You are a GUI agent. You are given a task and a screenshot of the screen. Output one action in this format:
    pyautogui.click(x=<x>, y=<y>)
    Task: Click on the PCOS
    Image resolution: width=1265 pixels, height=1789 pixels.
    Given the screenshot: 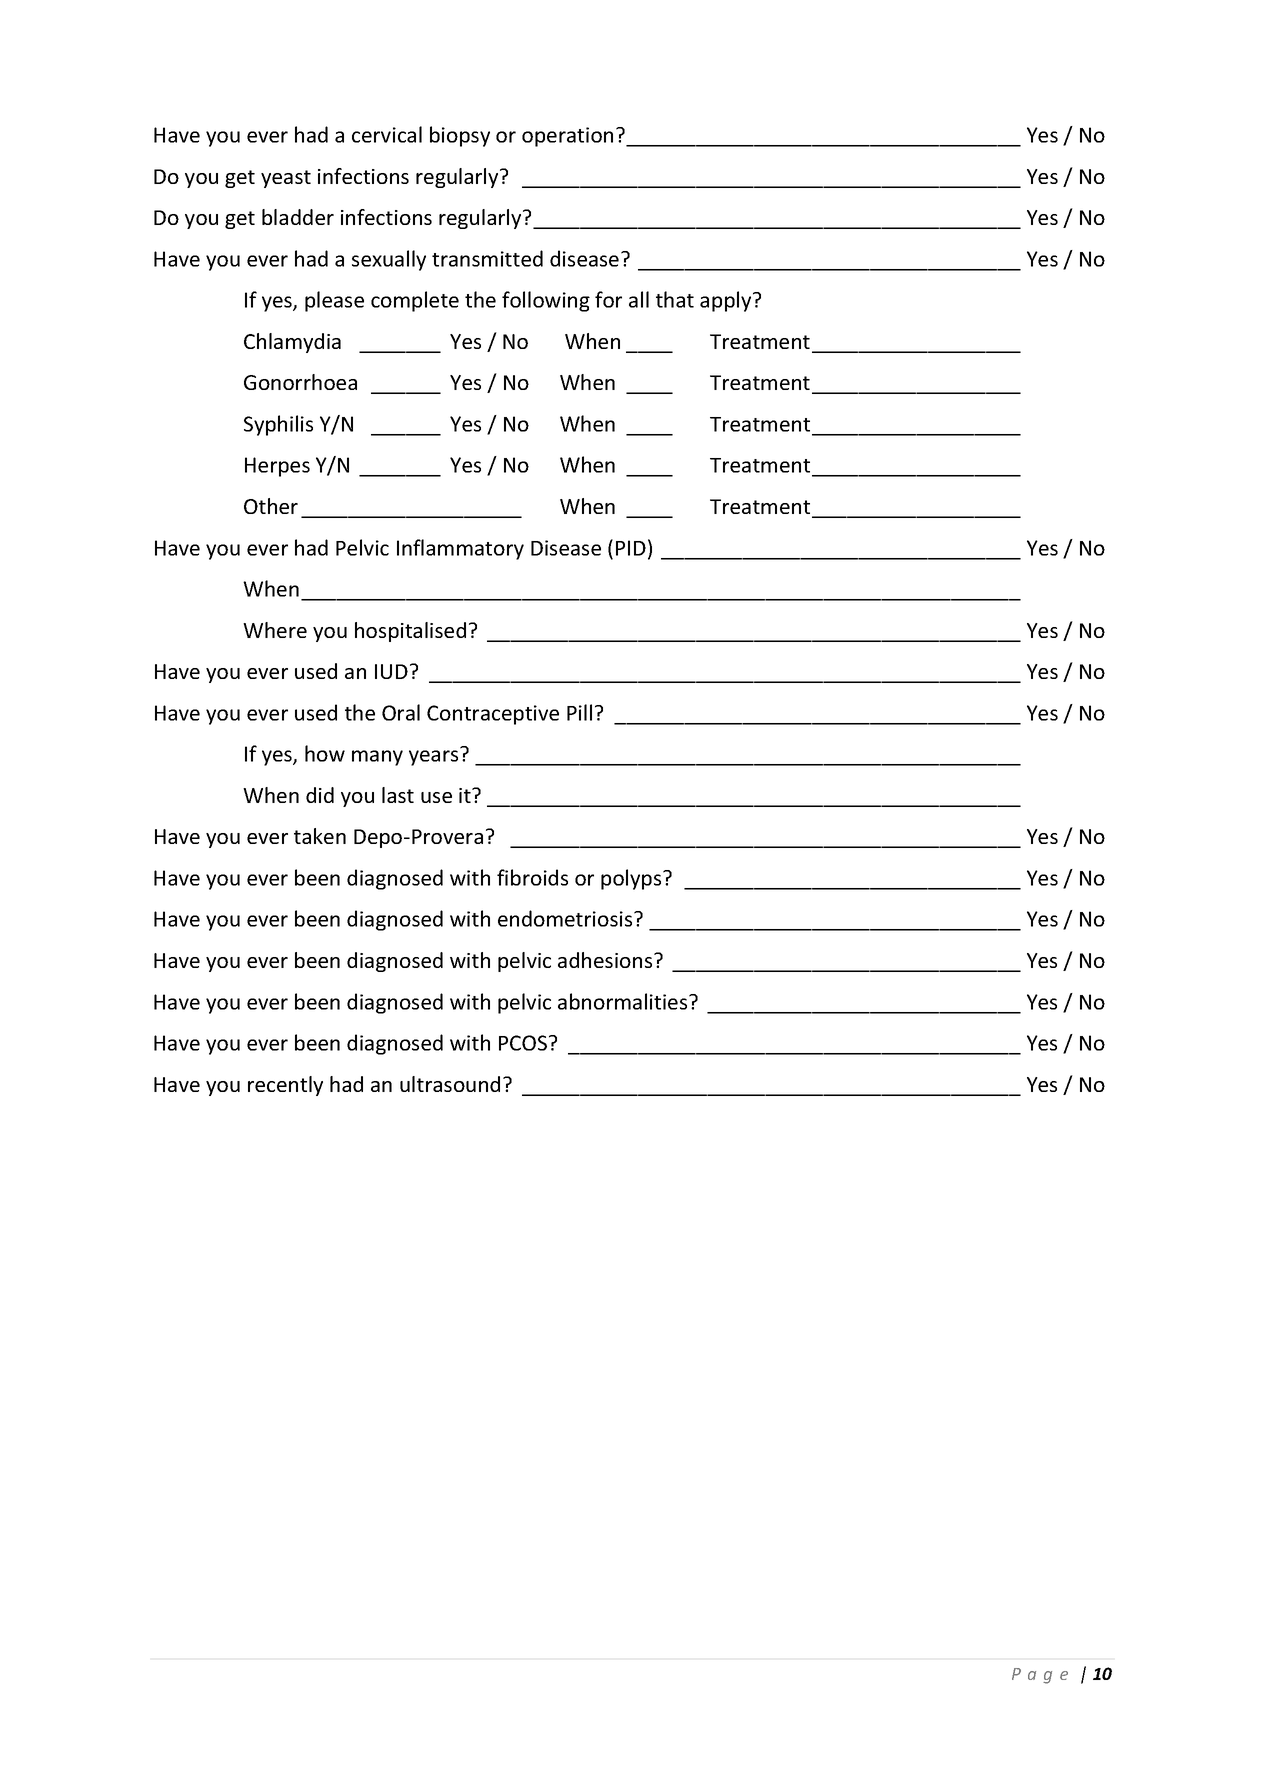 What is the action you would take?
    pyautogui.click(x=524, y=1043)
